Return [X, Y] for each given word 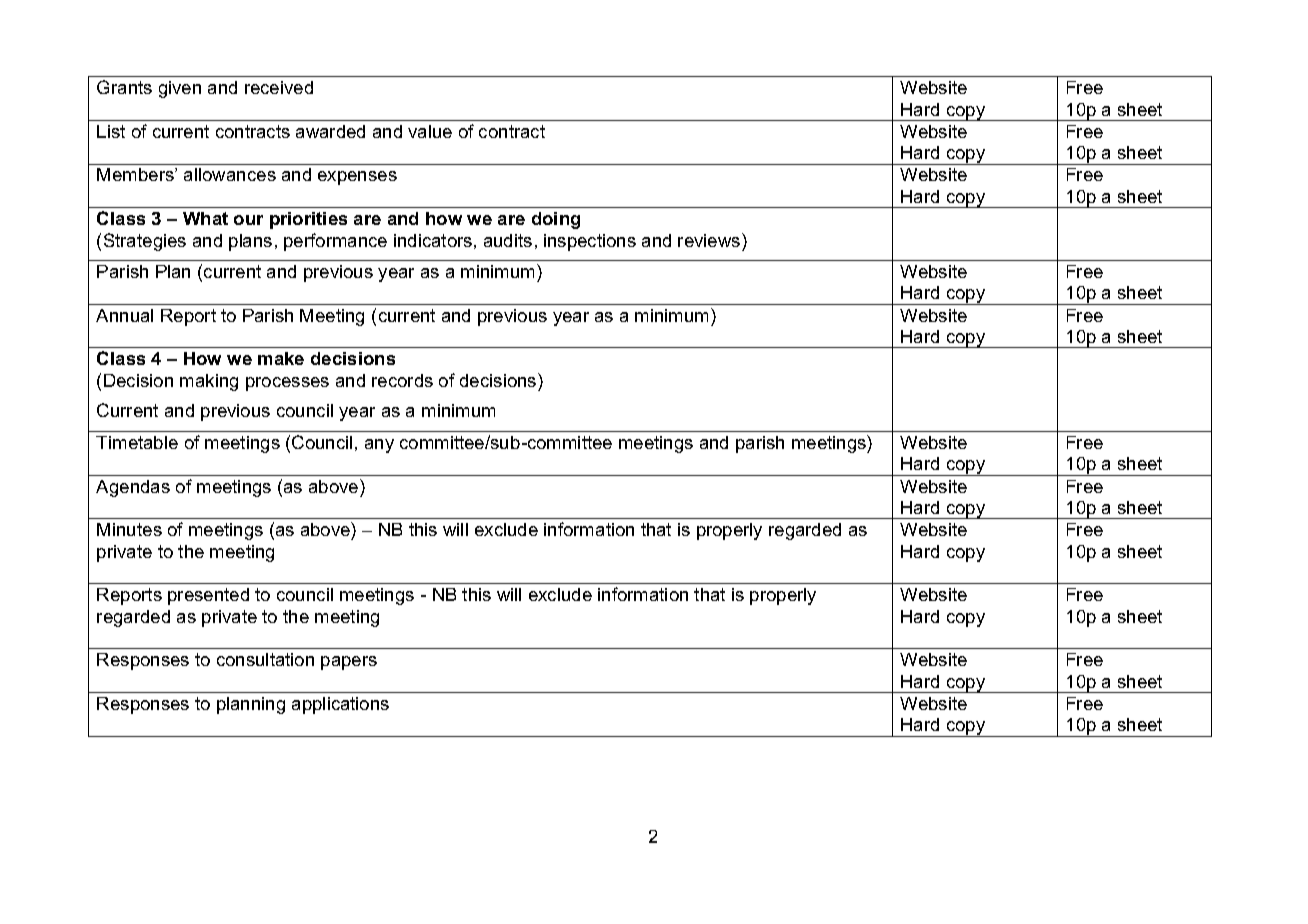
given [180, 89]
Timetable [137, 442]
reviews [710, 240]
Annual [124, 315]
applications [340, 705]
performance [335, 242]
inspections [590, 242]
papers [349, 663]
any [379, 446]
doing [556, 220]
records [402, 380]
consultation [265, 659]
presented [208, 596]
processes [287, 384]
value [430, 131]
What [205, 218]
